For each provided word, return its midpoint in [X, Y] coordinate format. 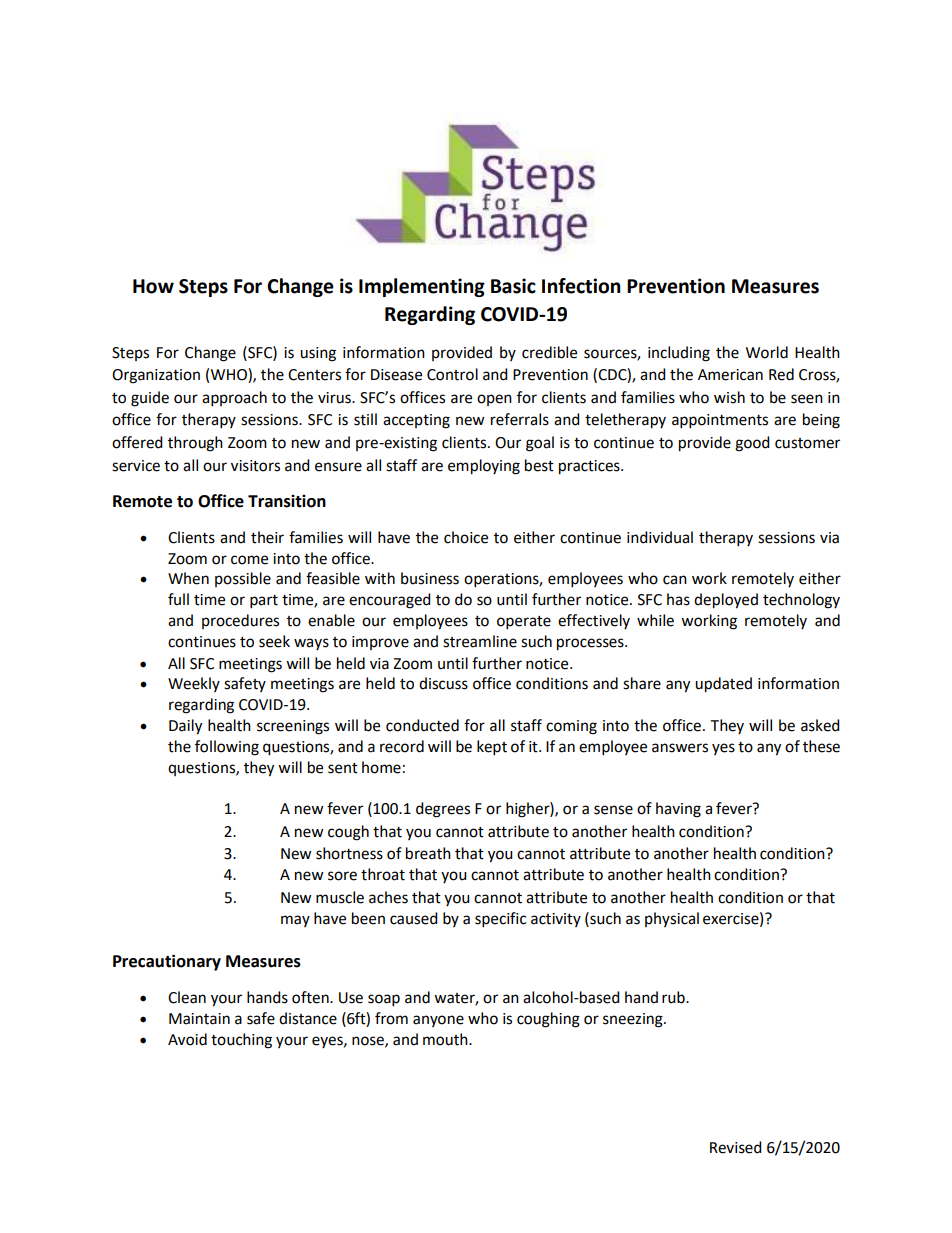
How [153, 286]
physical [672, 919]
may [295, 921]
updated [723, 685]
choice [466, 537]
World [767, 352]
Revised [736, 1147]
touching [241, 1041]
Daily [185, 727]
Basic [513, 286]
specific [500, 920]
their [267, 537]
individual [660, 537]
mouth [446, 1039]
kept [492, 748]
